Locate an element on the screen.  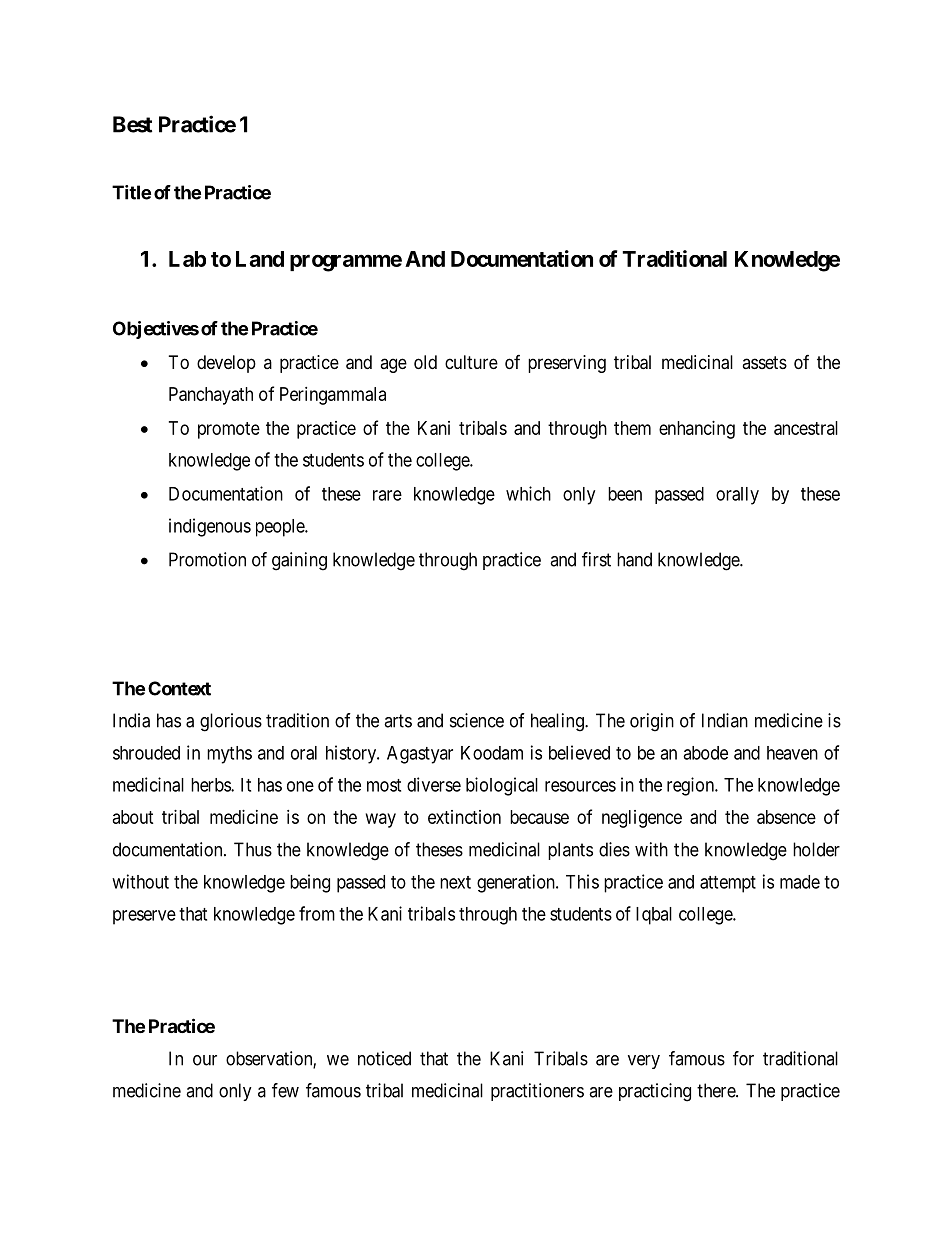
assets is located at coordinates (764, 362).
